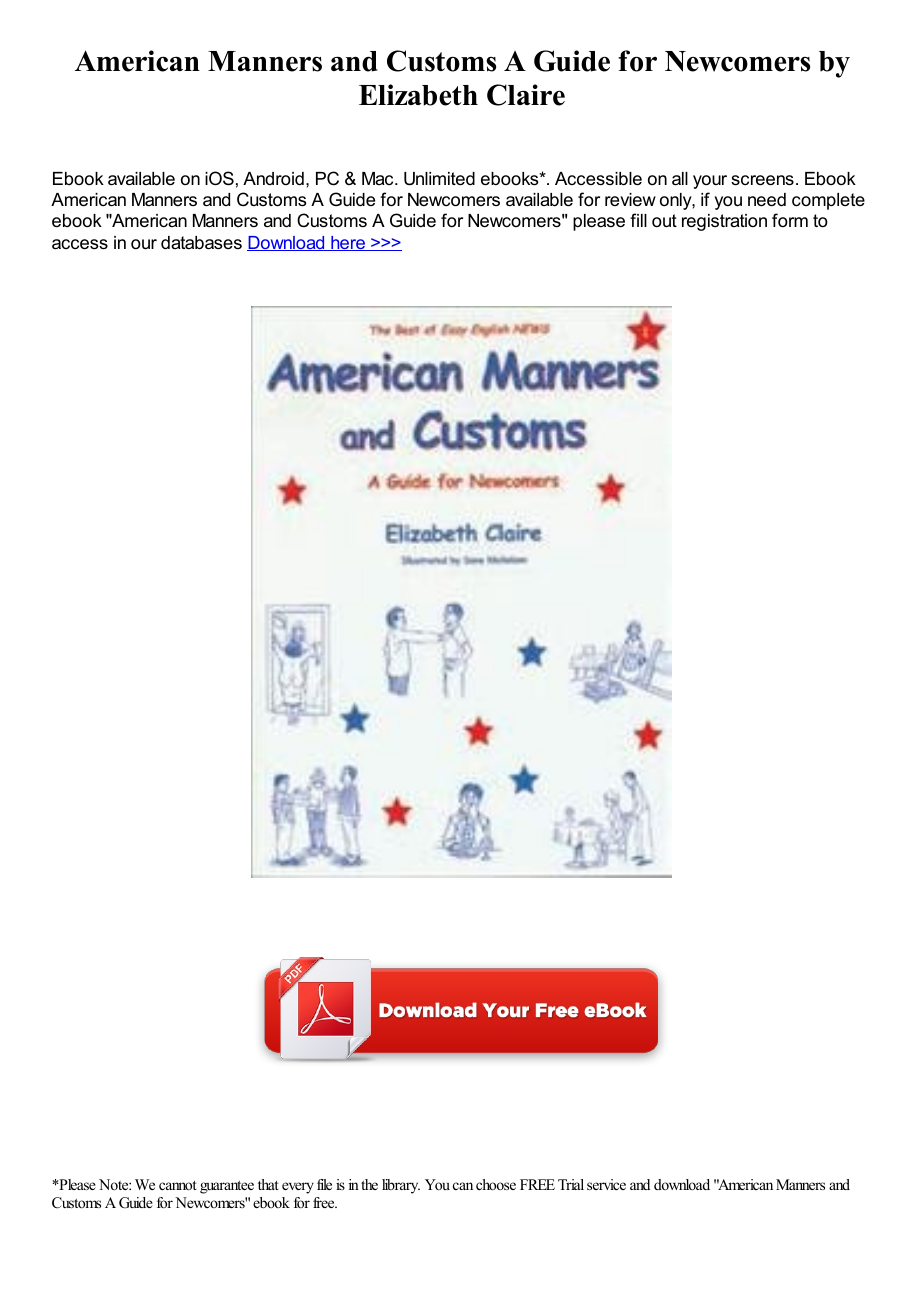 This document has width=924, height=1308. What do you see at coordinates (526, 95) in the document?
I see `Claire` at bounding box center [526, 95].
